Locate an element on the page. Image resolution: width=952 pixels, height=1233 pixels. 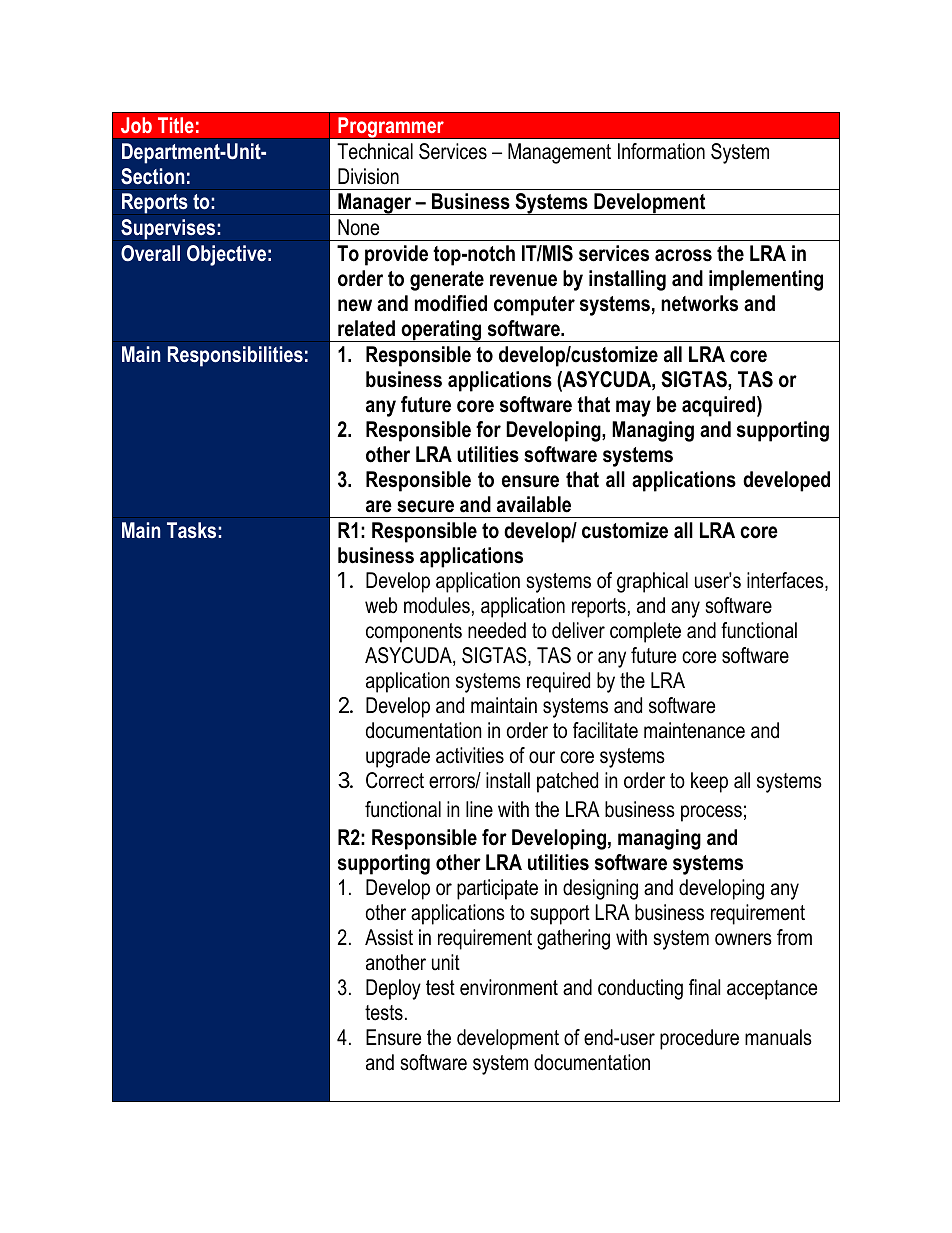
final is located at coordinates (704, 987).
